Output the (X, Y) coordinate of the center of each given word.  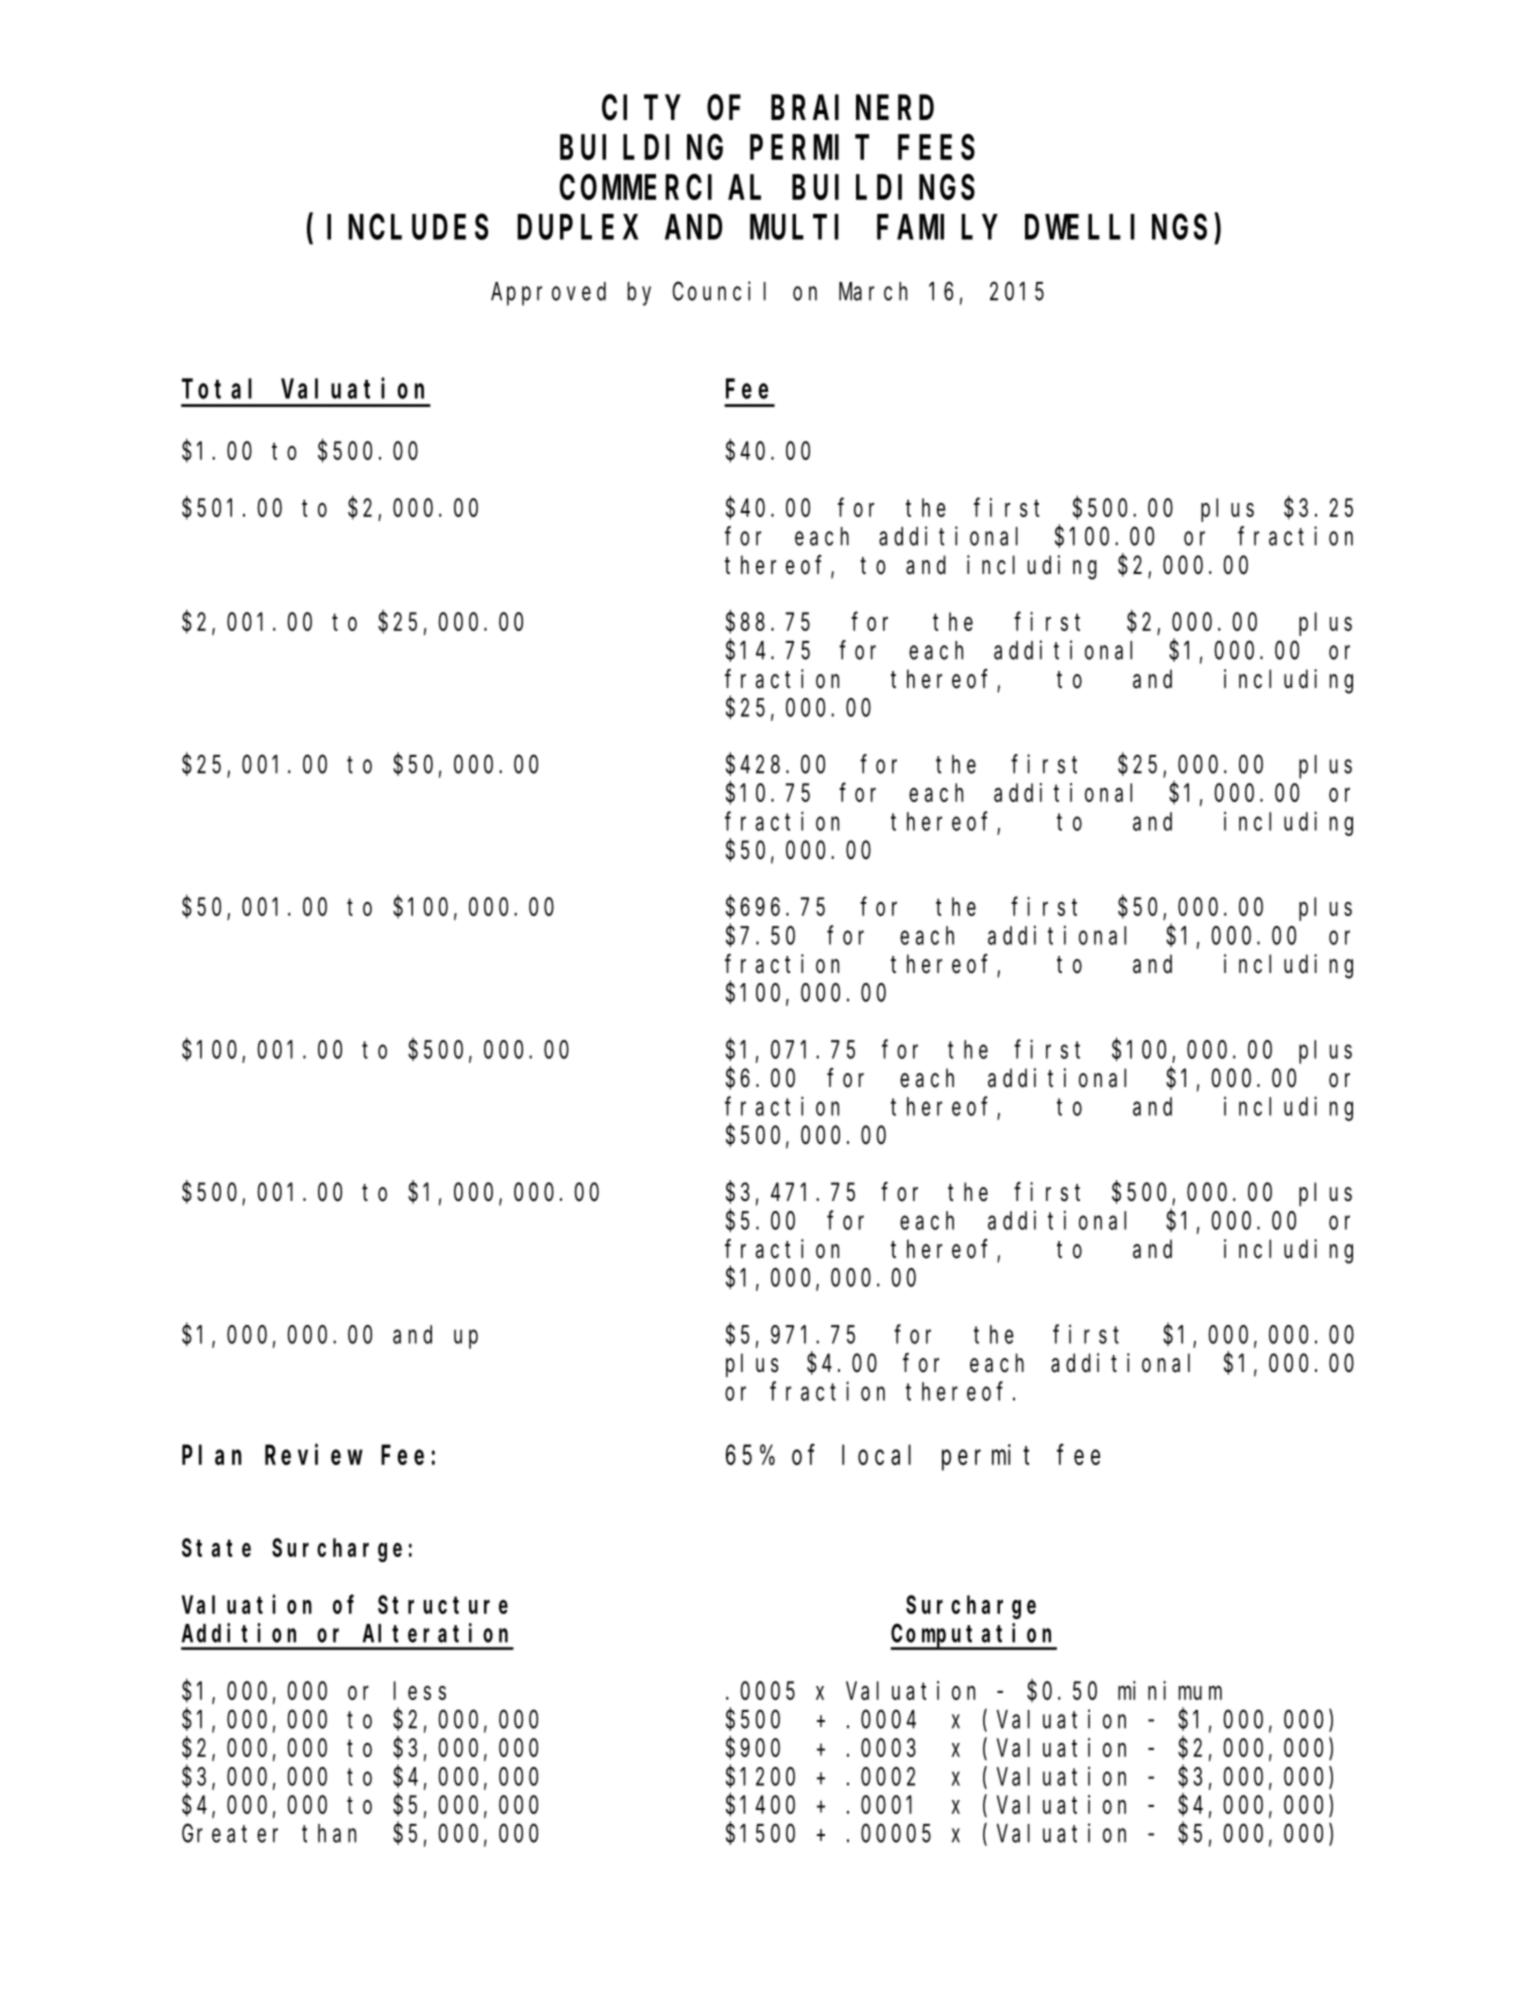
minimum (1170, 1690)
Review (314, 1454)
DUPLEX (578, 228)
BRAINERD (852, 109)
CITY (641, 109)
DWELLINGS (1116, 228)
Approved (548, 294)
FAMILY (937, 228)
